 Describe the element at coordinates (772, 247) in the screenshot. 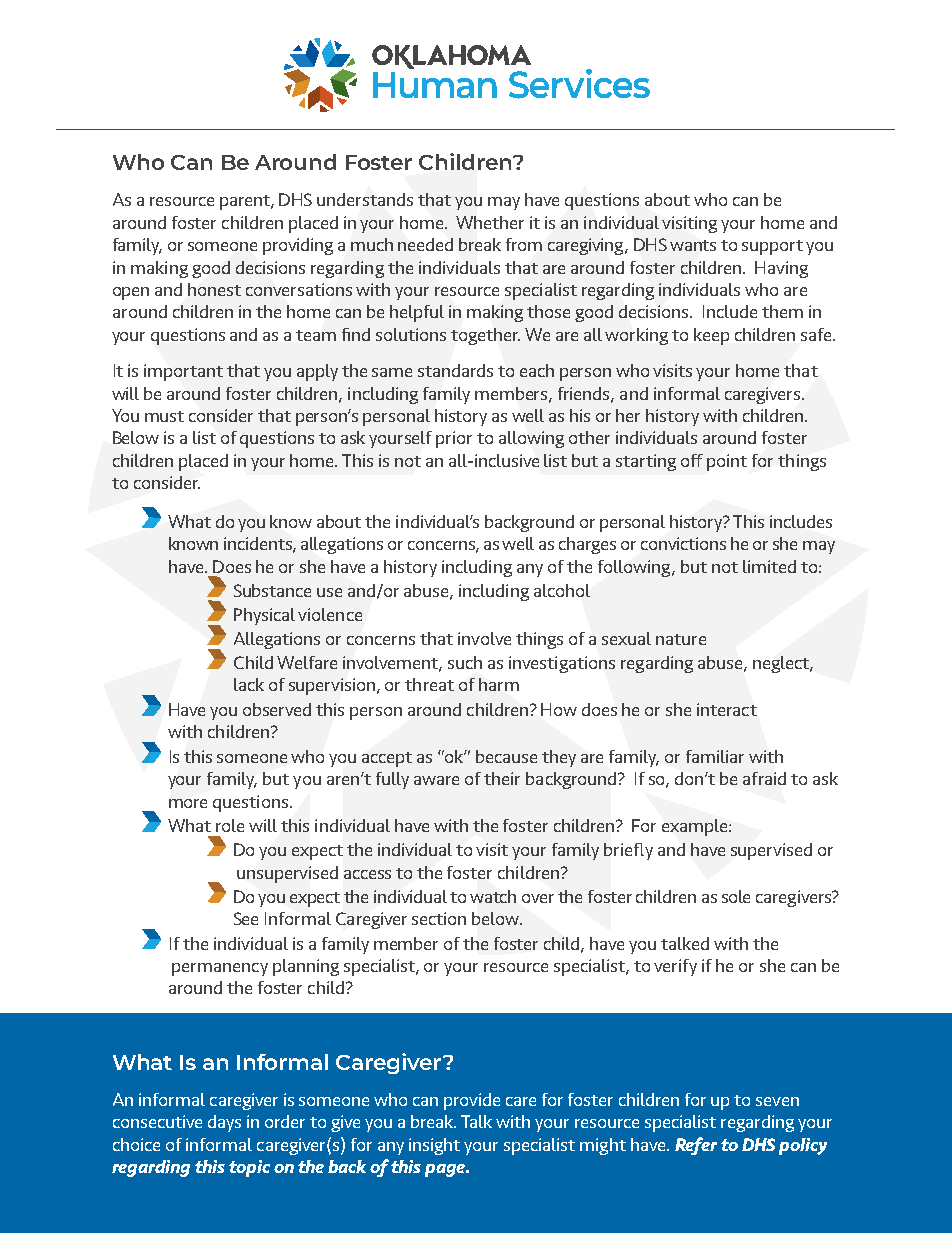

I see `support` at that location.
